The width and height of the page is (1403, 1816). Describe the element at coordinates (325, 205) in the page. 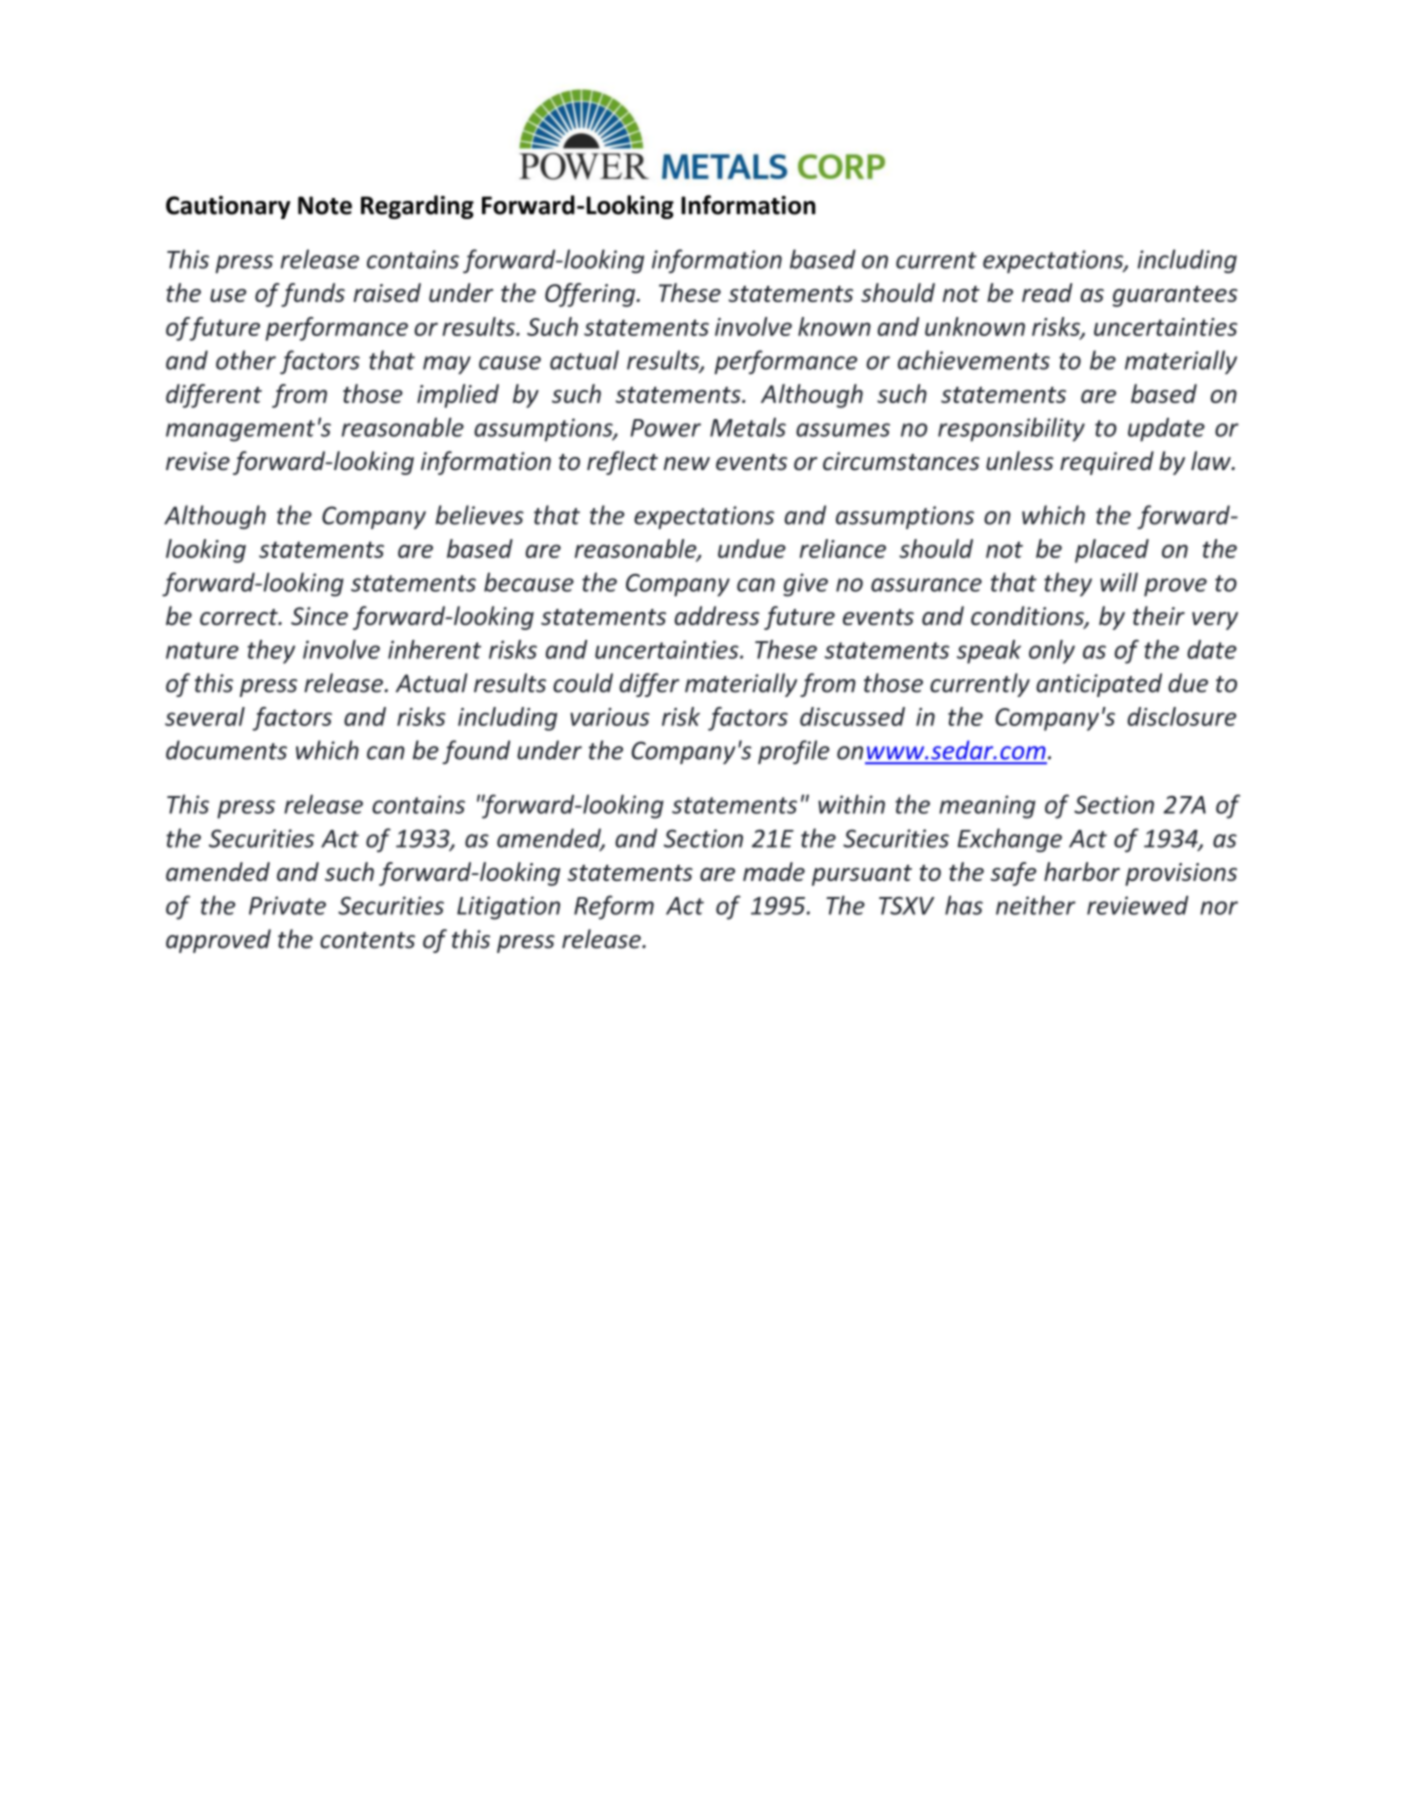

I see `Note` at that location.
